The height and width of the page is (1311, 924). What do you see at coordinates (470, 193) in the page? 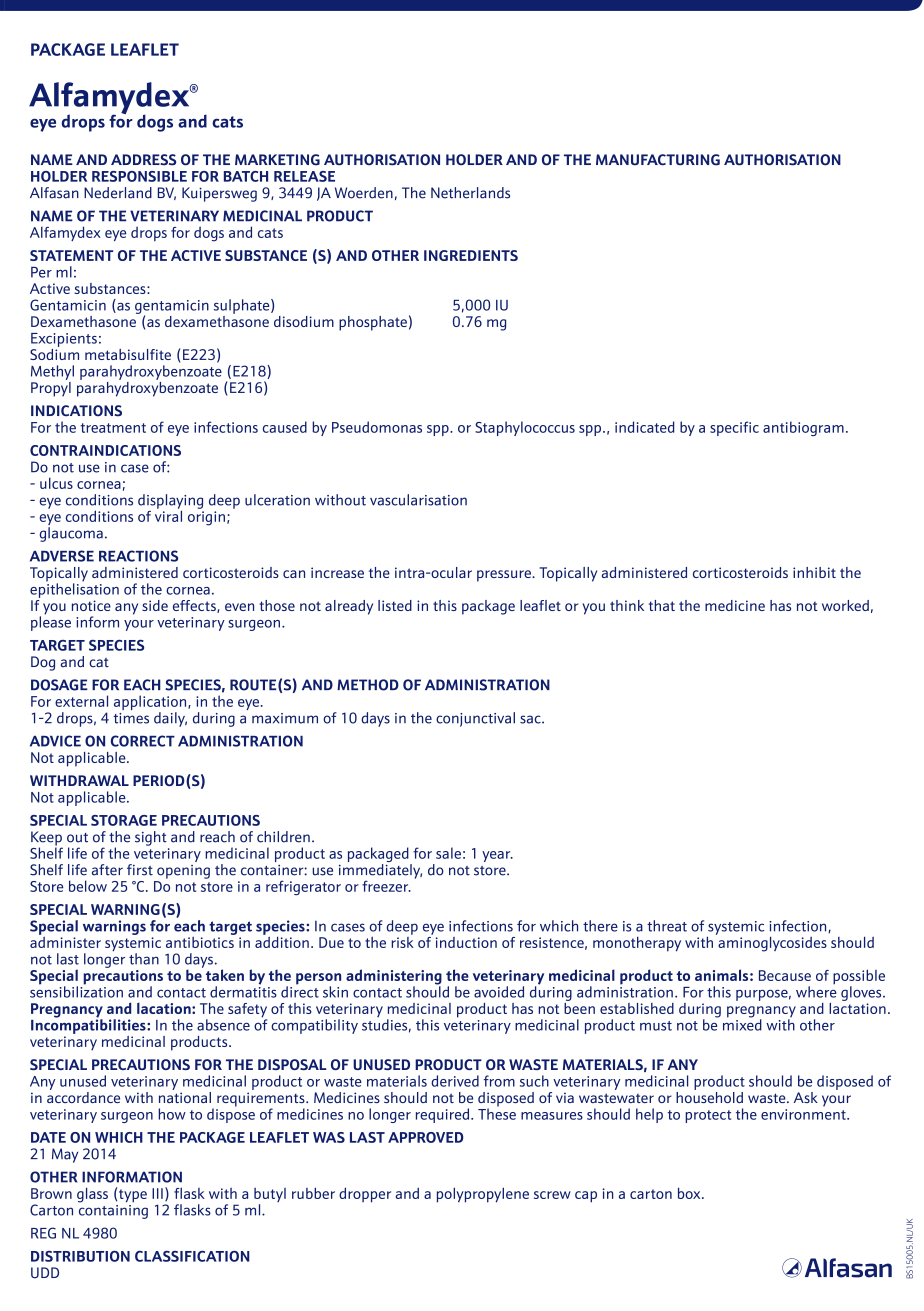
I see `Netherlands` at bounding box center [470, 193].
